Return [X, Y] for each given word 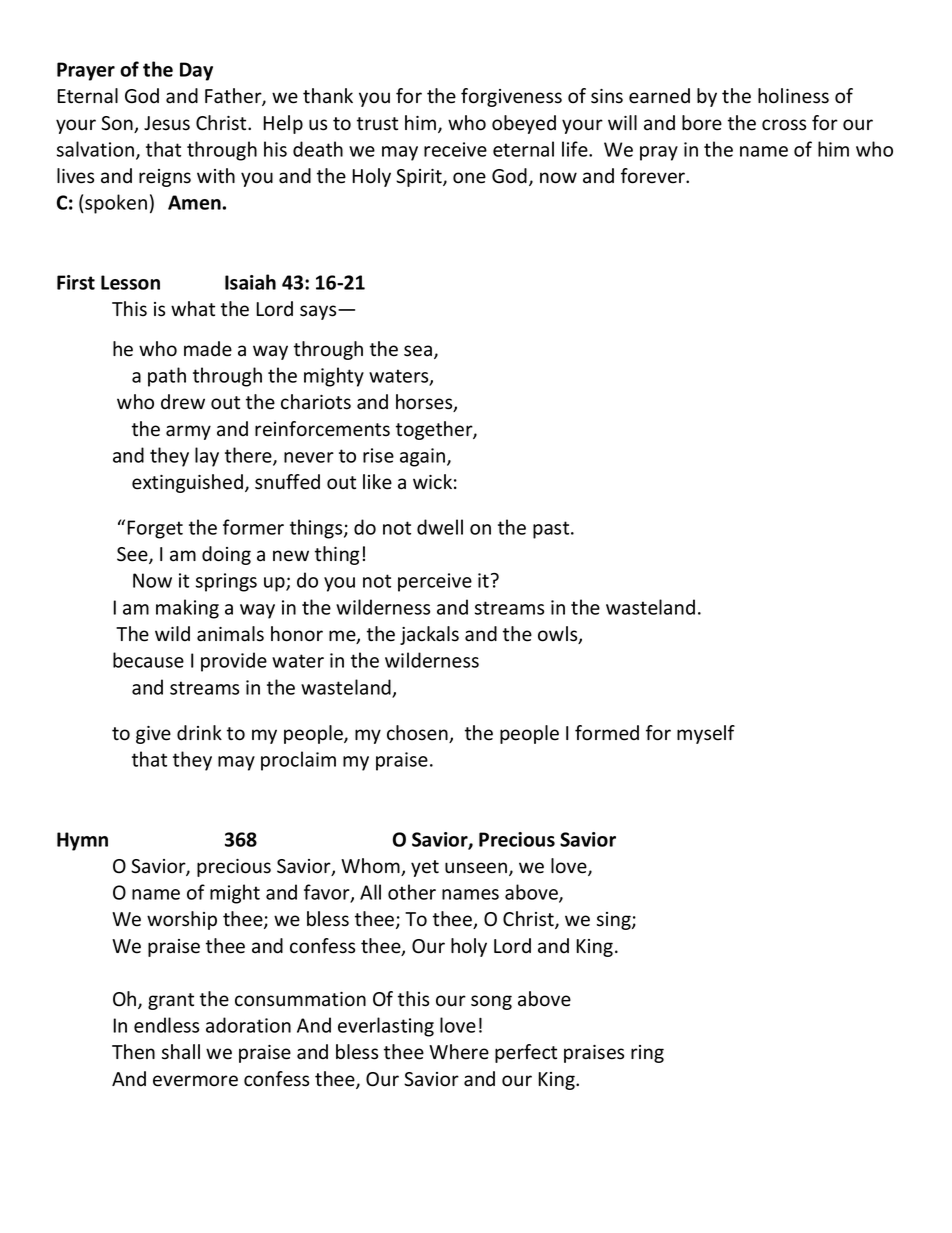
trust [377, 124]
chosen [418, 734]
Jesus [167, 123]
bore [702, 123]
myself [706, 734]
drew [183, 402]
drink [199, 733]
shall [181, 1052]
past [552, 530]
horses [425, 403]
